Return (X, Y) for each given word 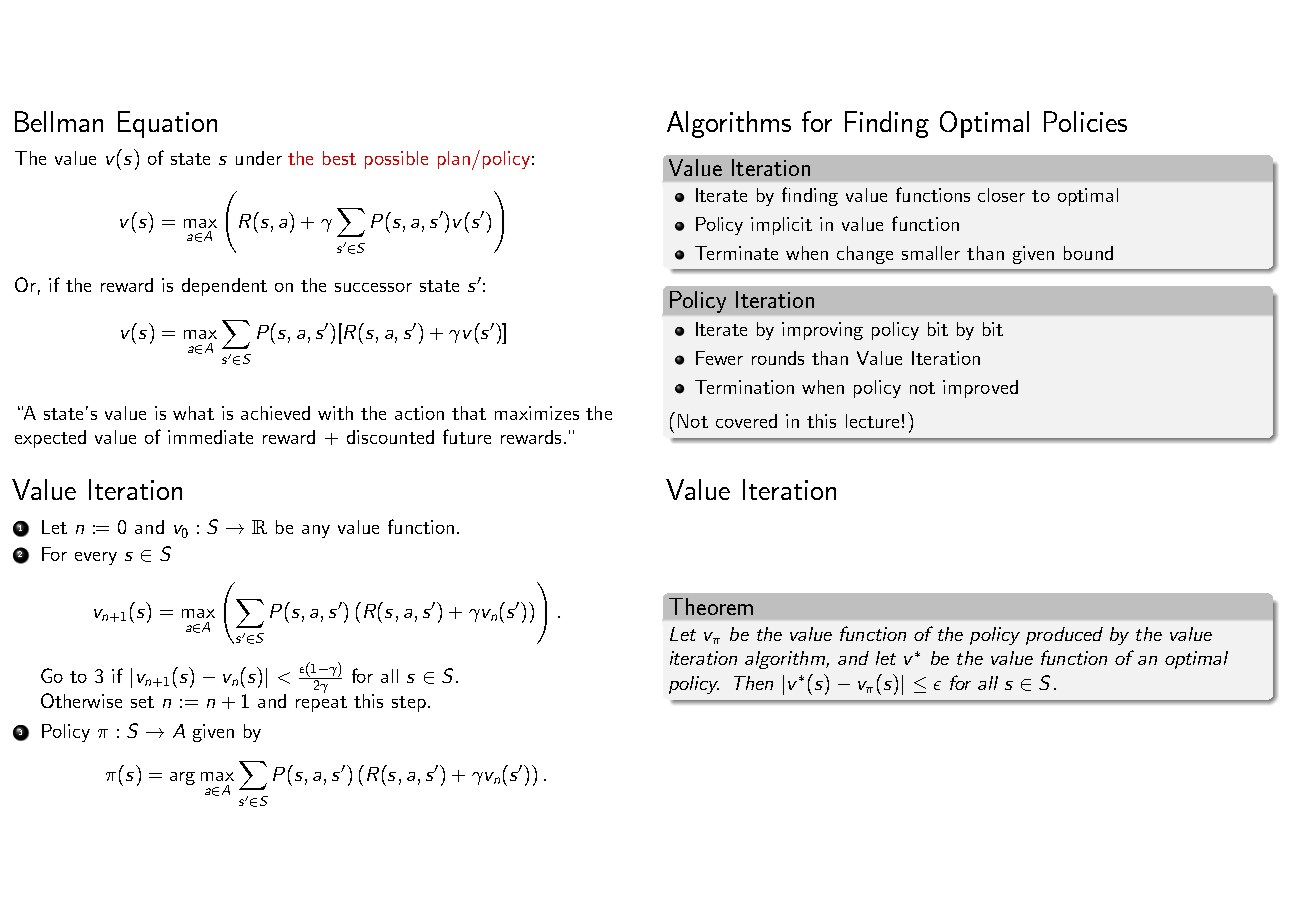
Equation (167, 124)
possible (396, 160)
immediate (210, 437)
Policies (1085, 121)
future (467, 436)
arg (182, 778)
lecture (872, 421)
